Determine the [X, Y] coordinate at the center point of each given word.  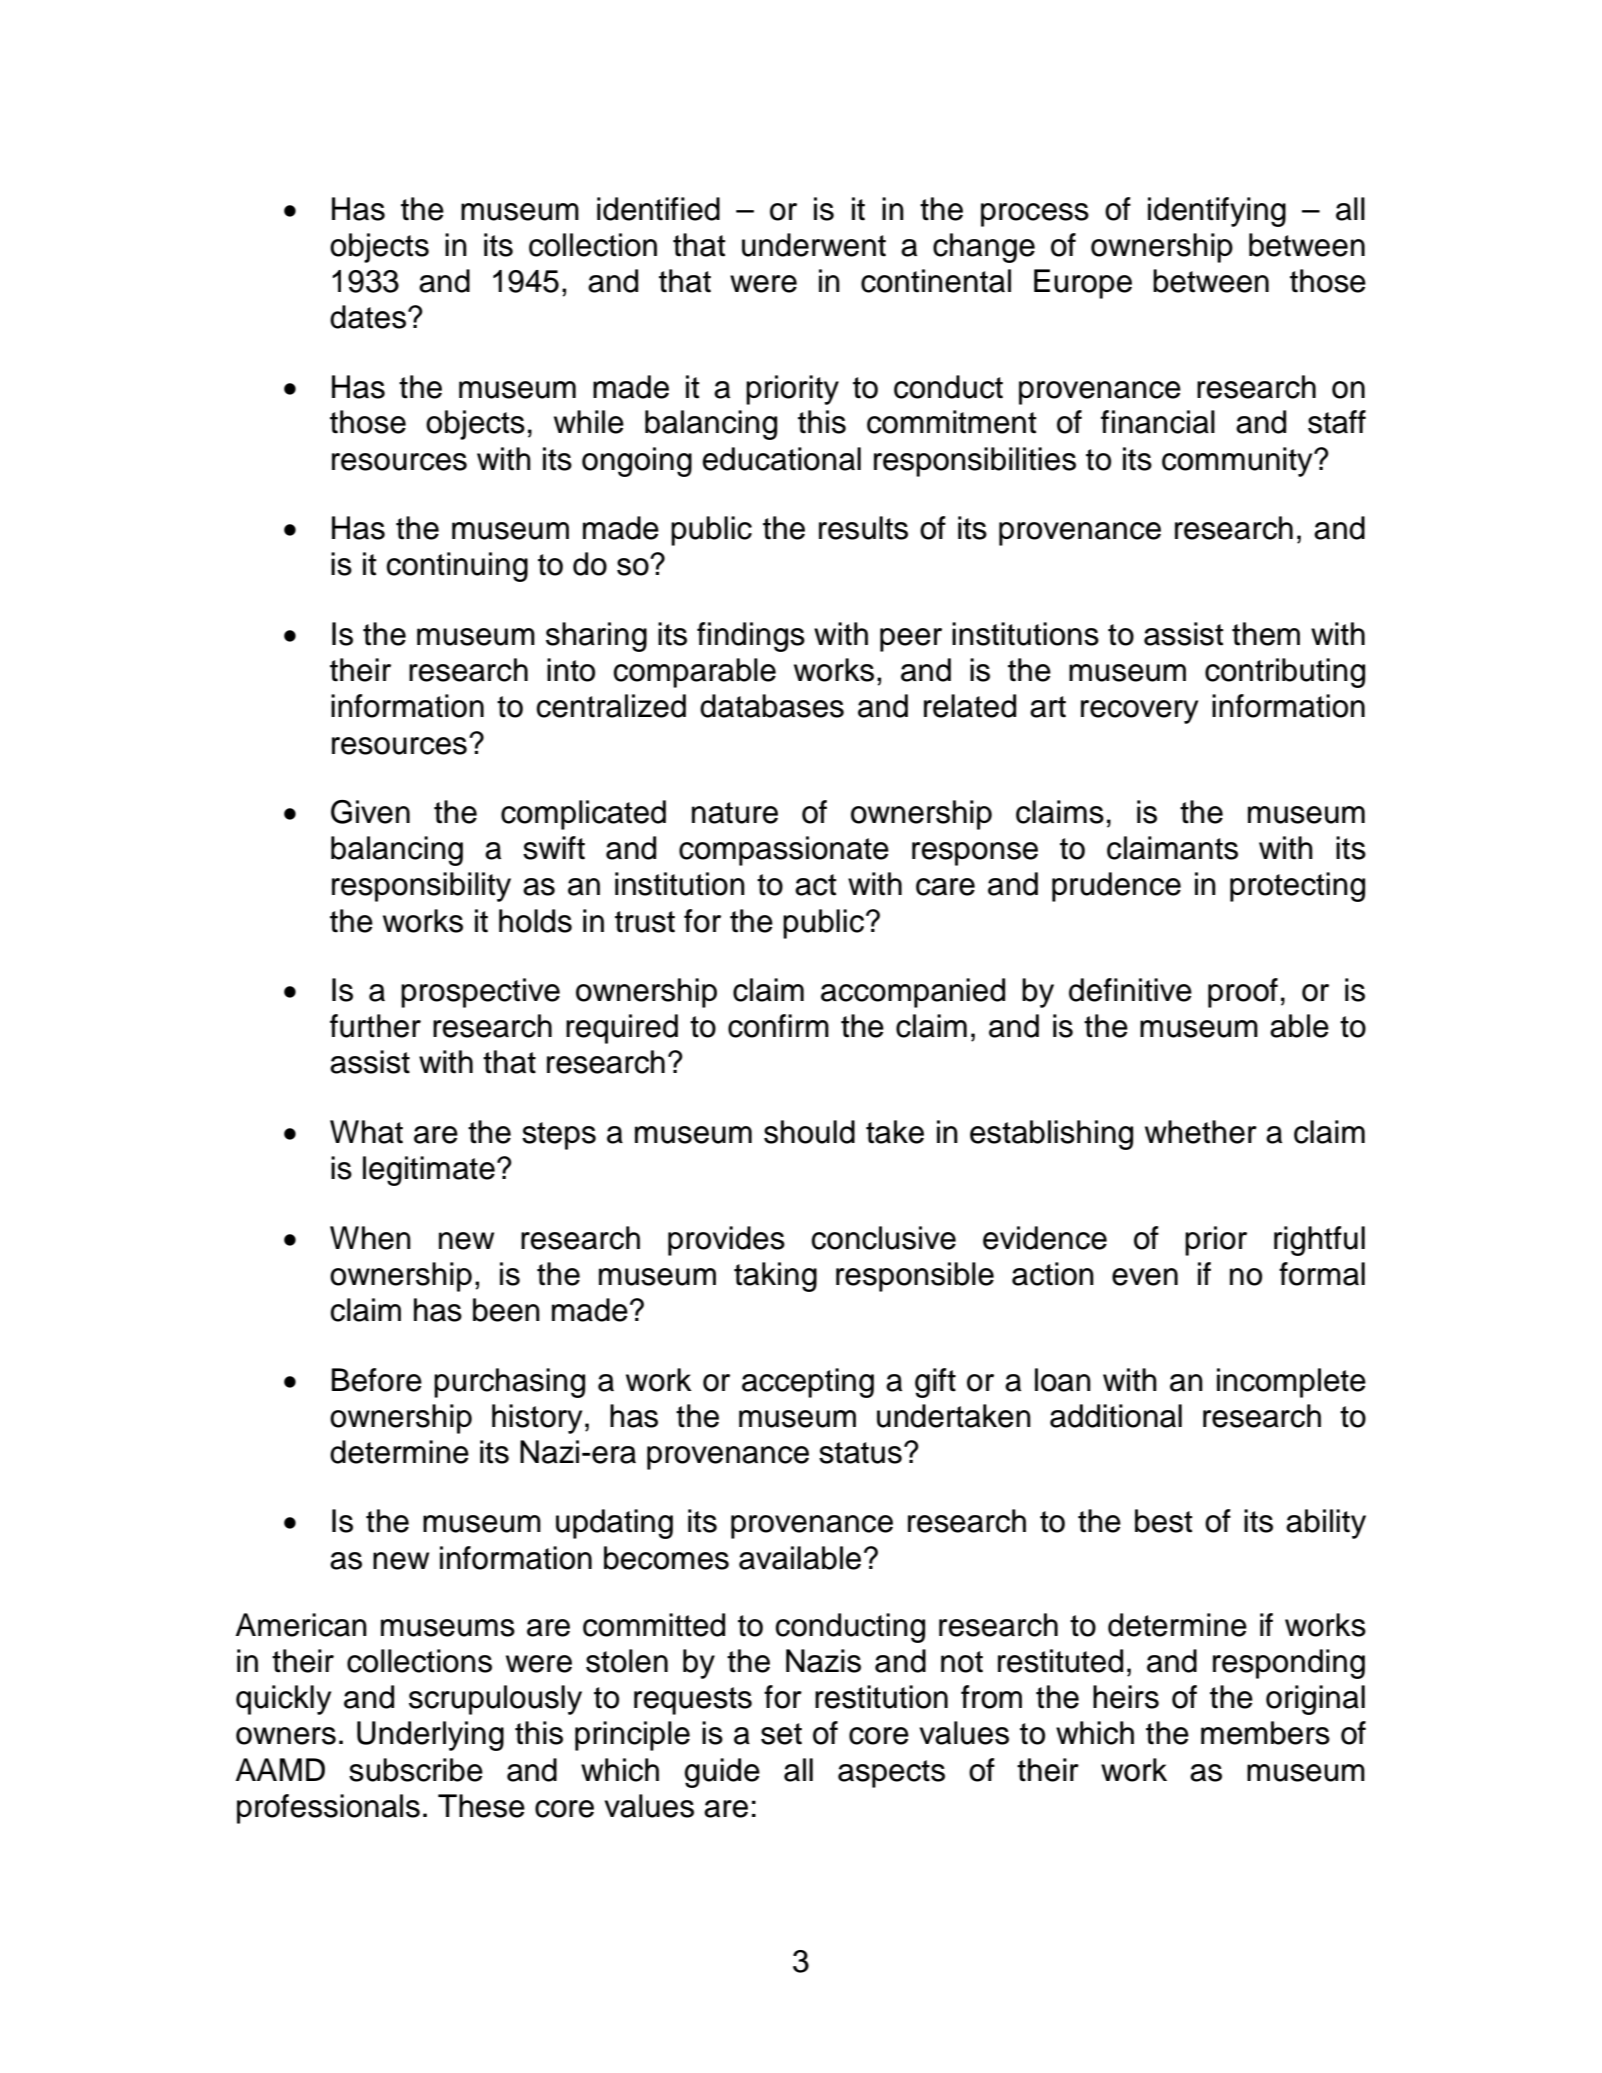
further [375, 1026]
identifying [1217, 212]
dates [368, 317]
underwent [814, 245]
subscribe [416, 1770]
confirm [778, 1026]
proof [1243, 993]
